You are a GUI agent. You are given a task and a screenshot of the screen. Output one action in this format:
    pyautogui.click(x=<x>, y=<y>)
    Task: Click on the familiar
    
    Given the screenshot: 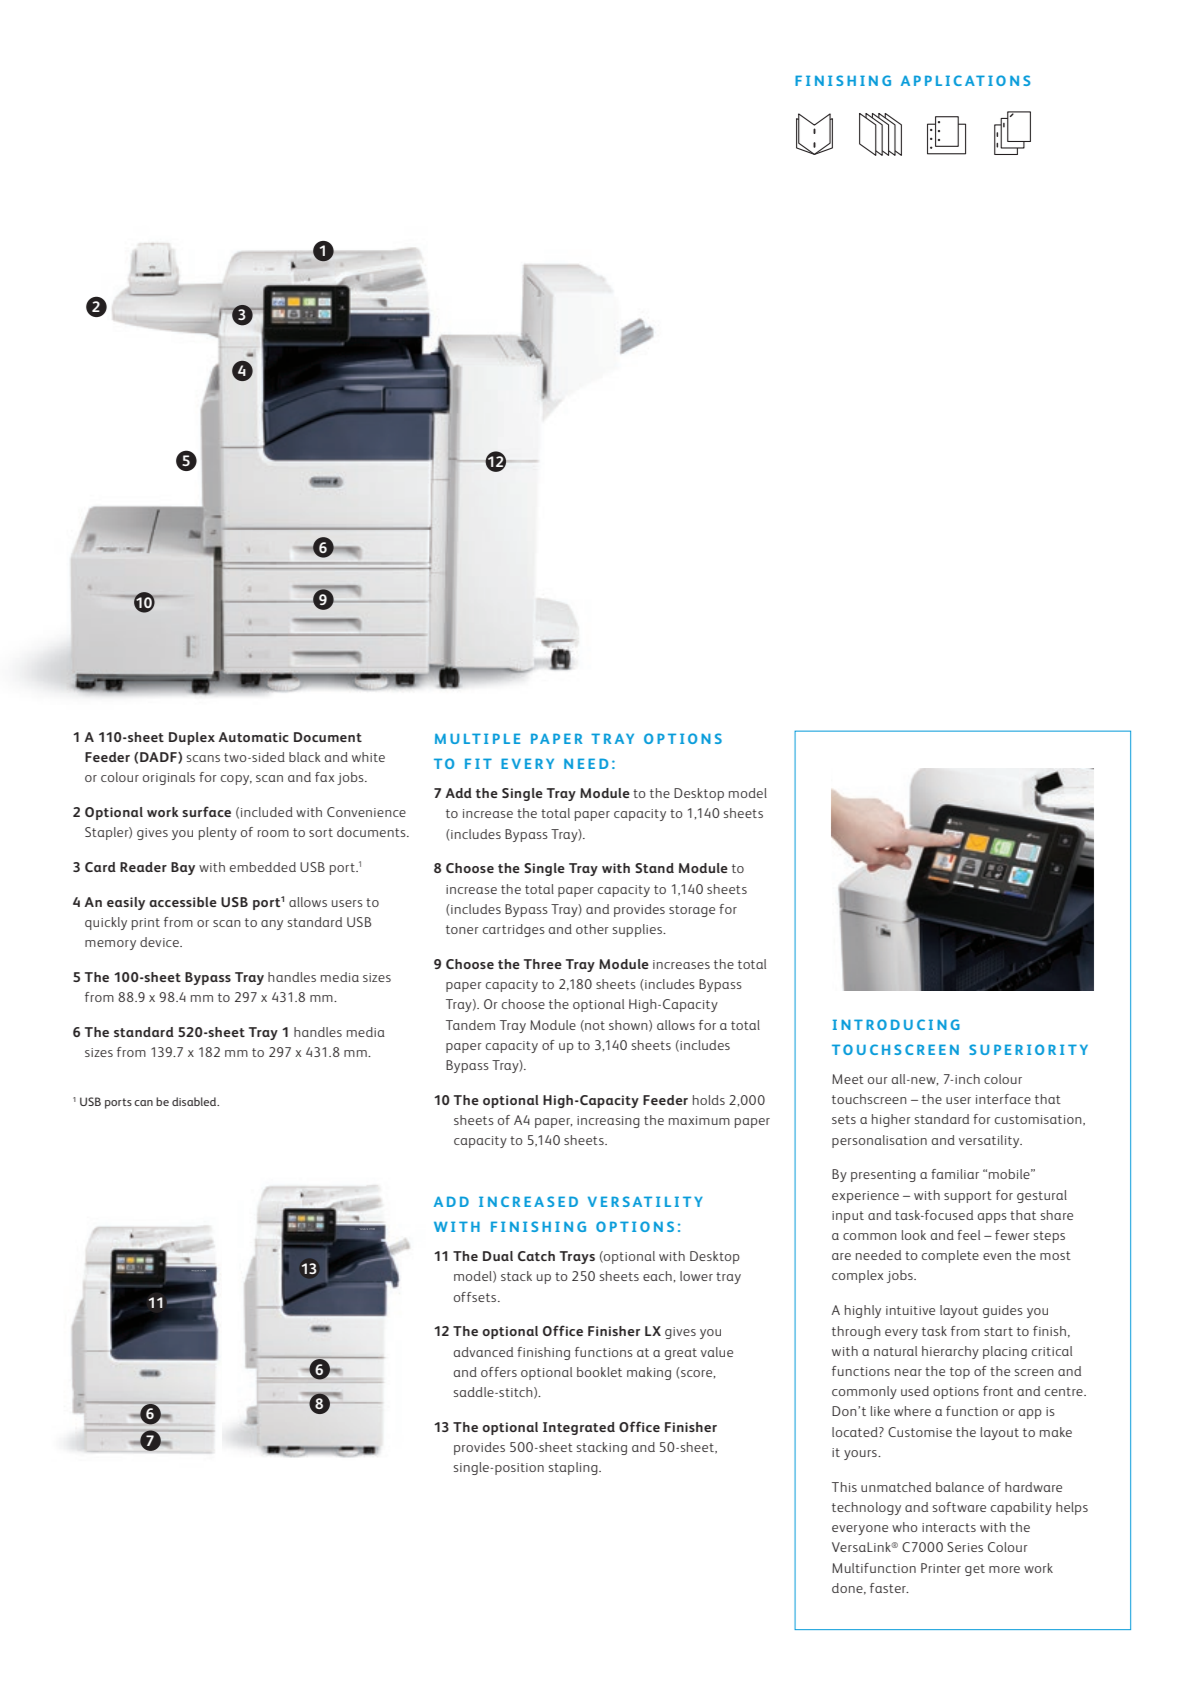 What is the action you would take?
    pyautogui.click(x=955, y=1174)
